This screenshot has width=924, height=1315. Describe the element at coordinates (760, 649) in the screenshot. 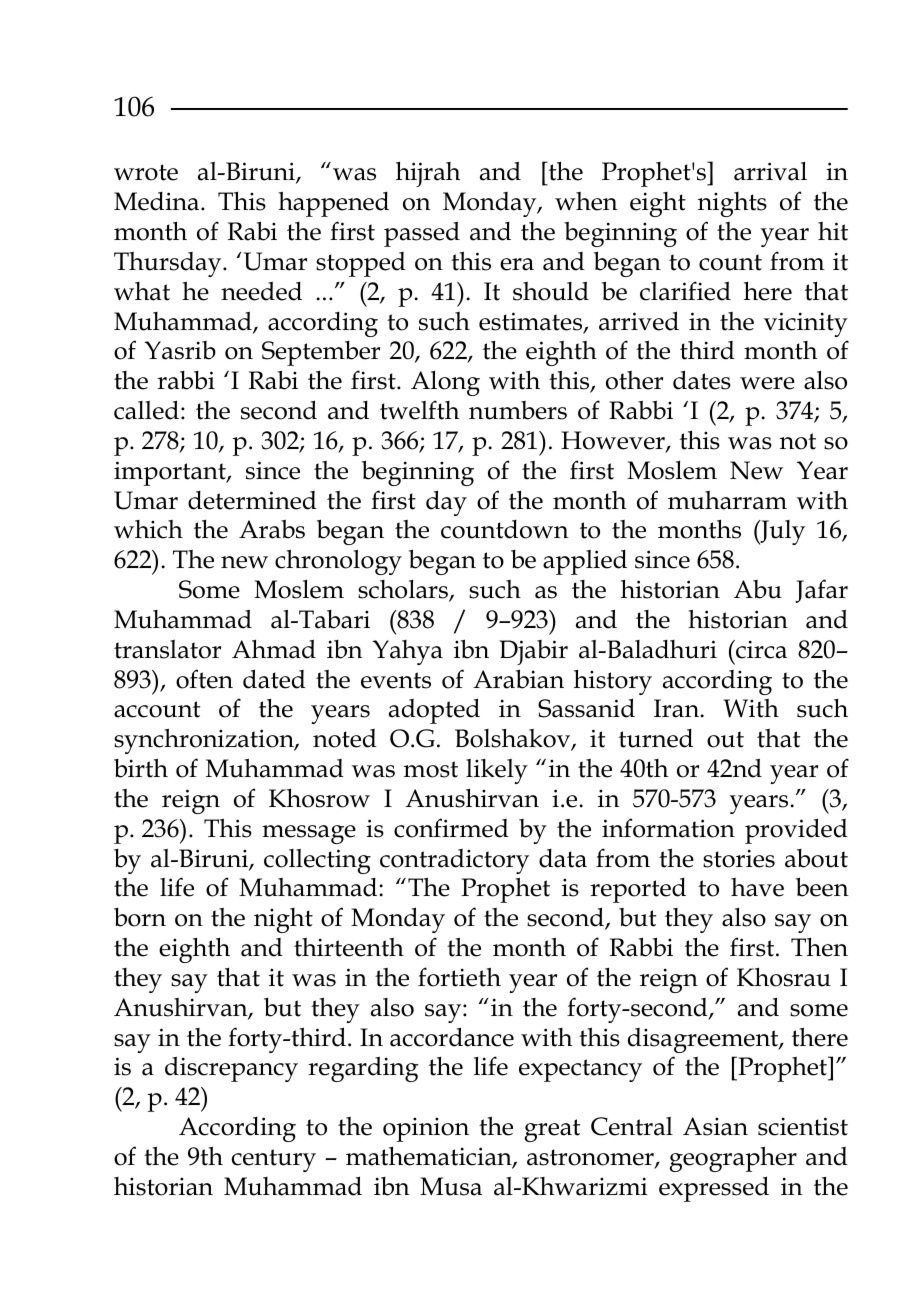

I see `circa` at that location.
